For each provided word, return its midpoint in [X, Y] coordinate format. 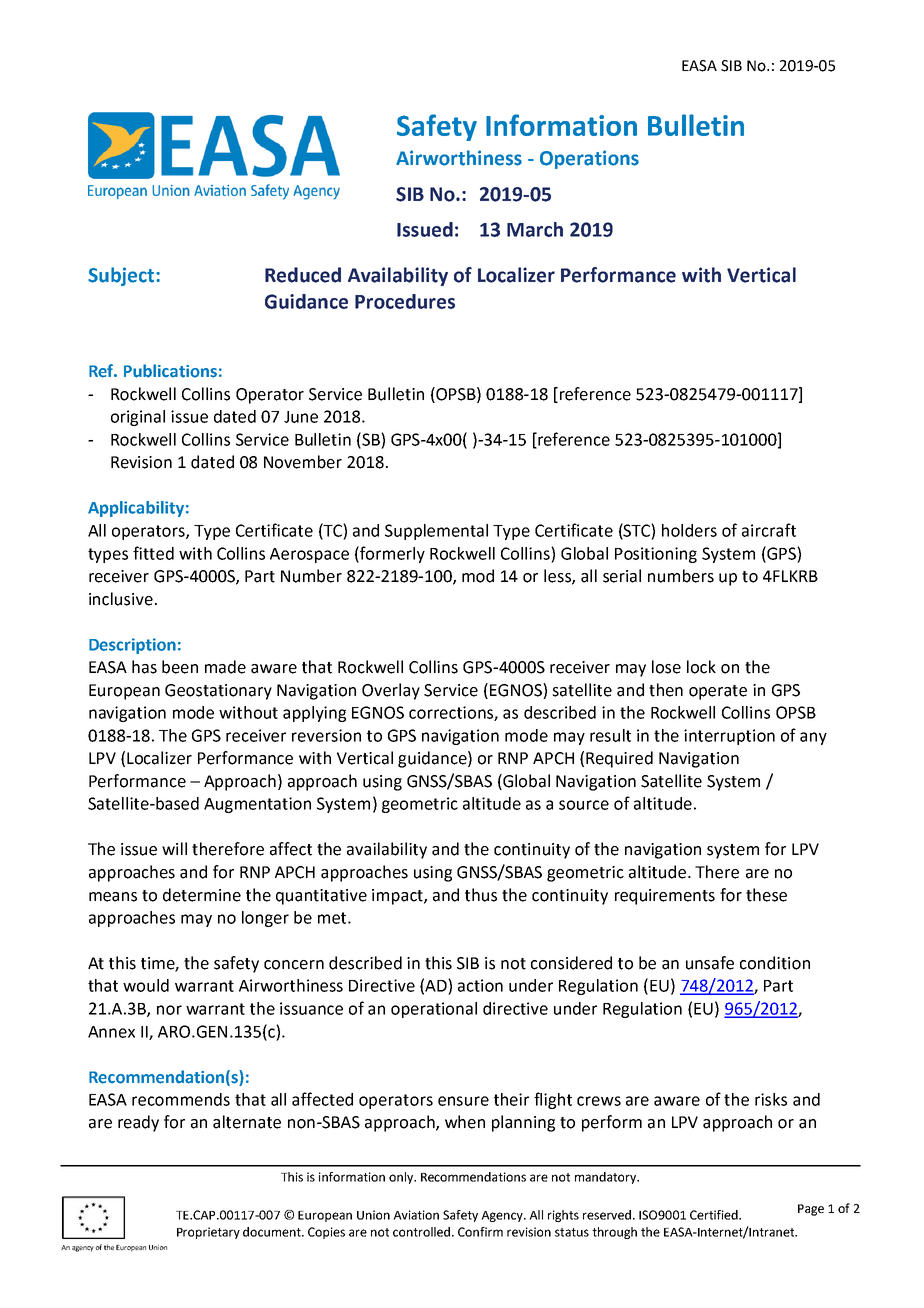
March [535, 229]
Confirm [480, 1232]
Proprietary [208, 1233]
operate [718, 692]
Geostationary [218, 692]
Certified [715, 1215]
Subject [122, 276]
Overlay [391, 691]
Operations [589, 159]
